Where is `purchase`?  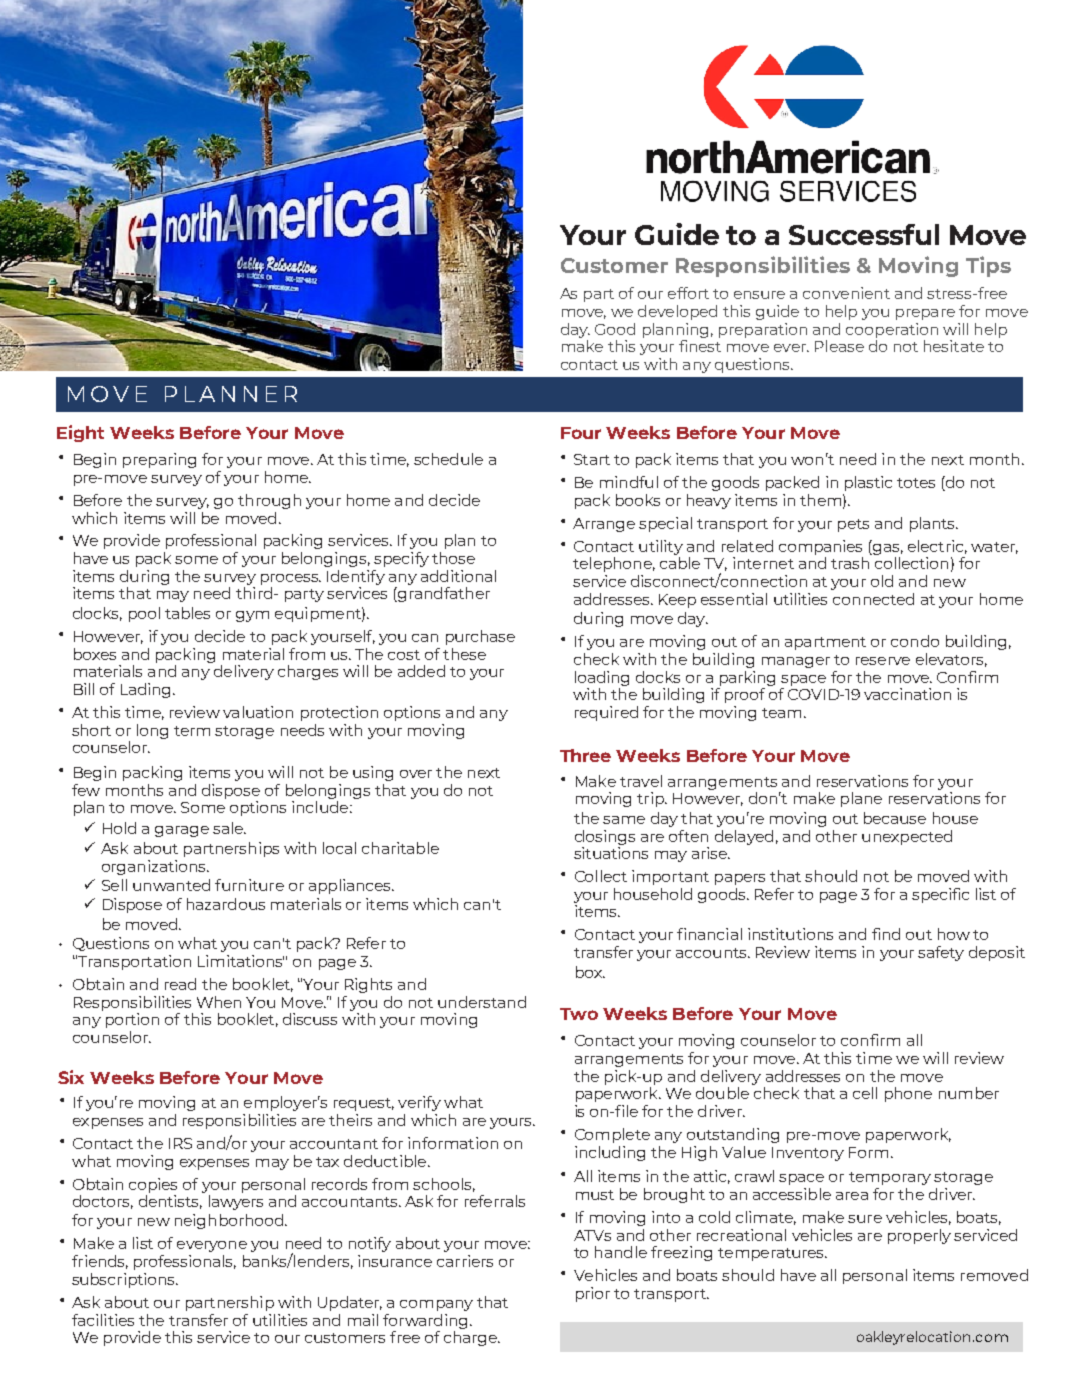
purchase is located at coordinates (480, 637).
